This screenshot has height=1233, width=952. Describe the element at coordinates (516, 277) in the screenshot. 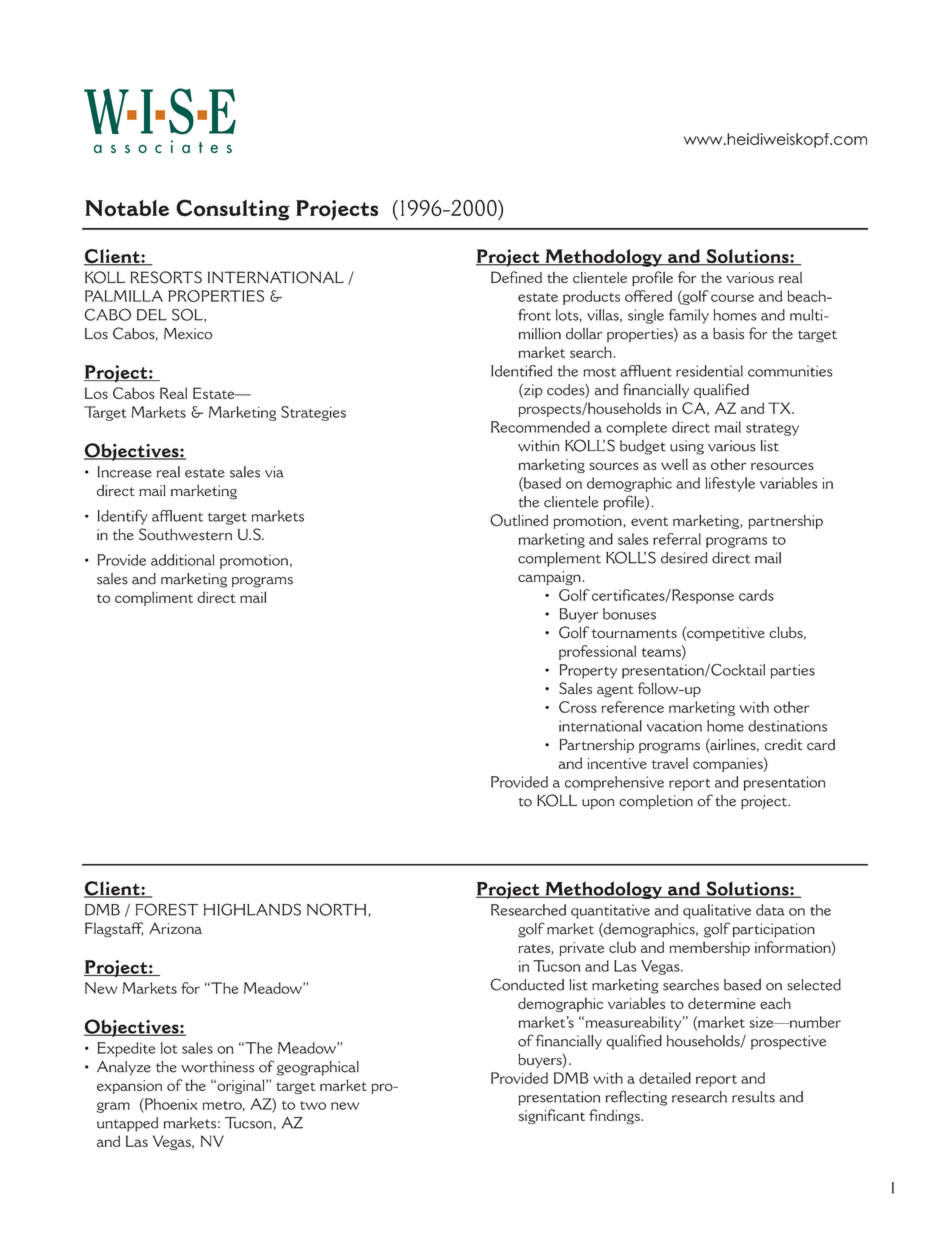

I see `Defined` at that location.
